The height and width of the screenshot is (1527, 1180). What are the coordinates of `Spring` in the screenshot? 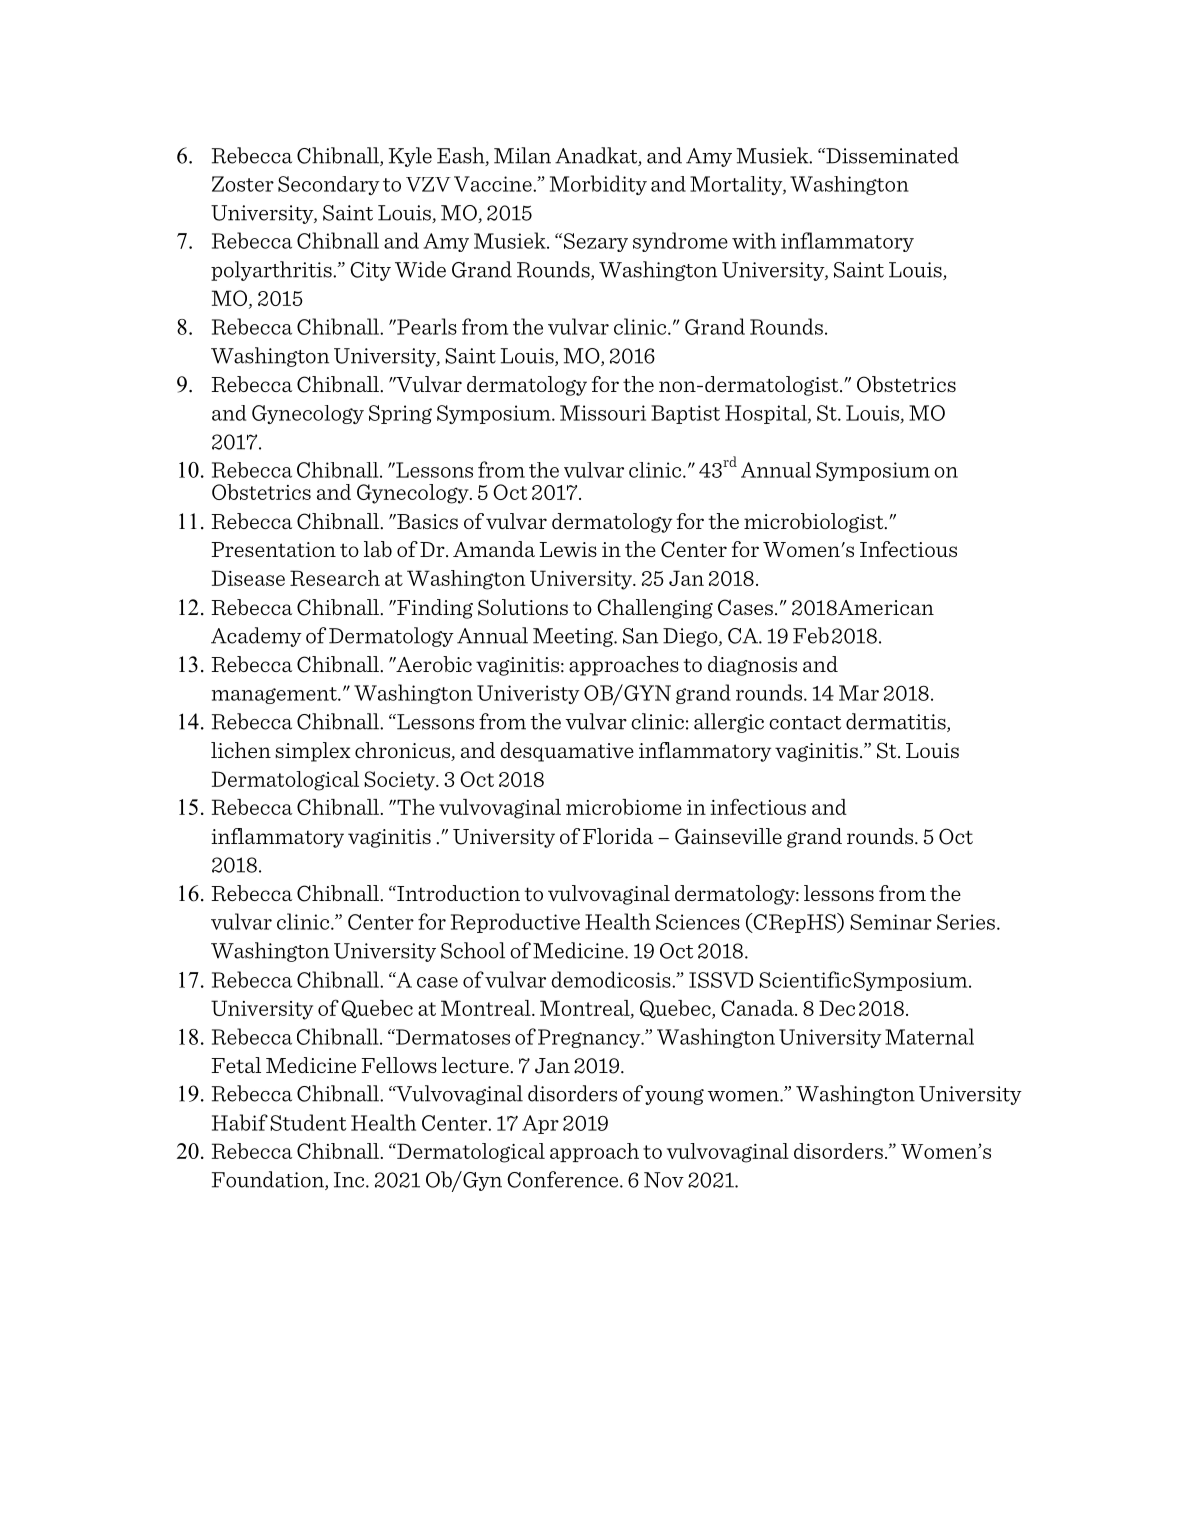 It's located at (400, 414).
